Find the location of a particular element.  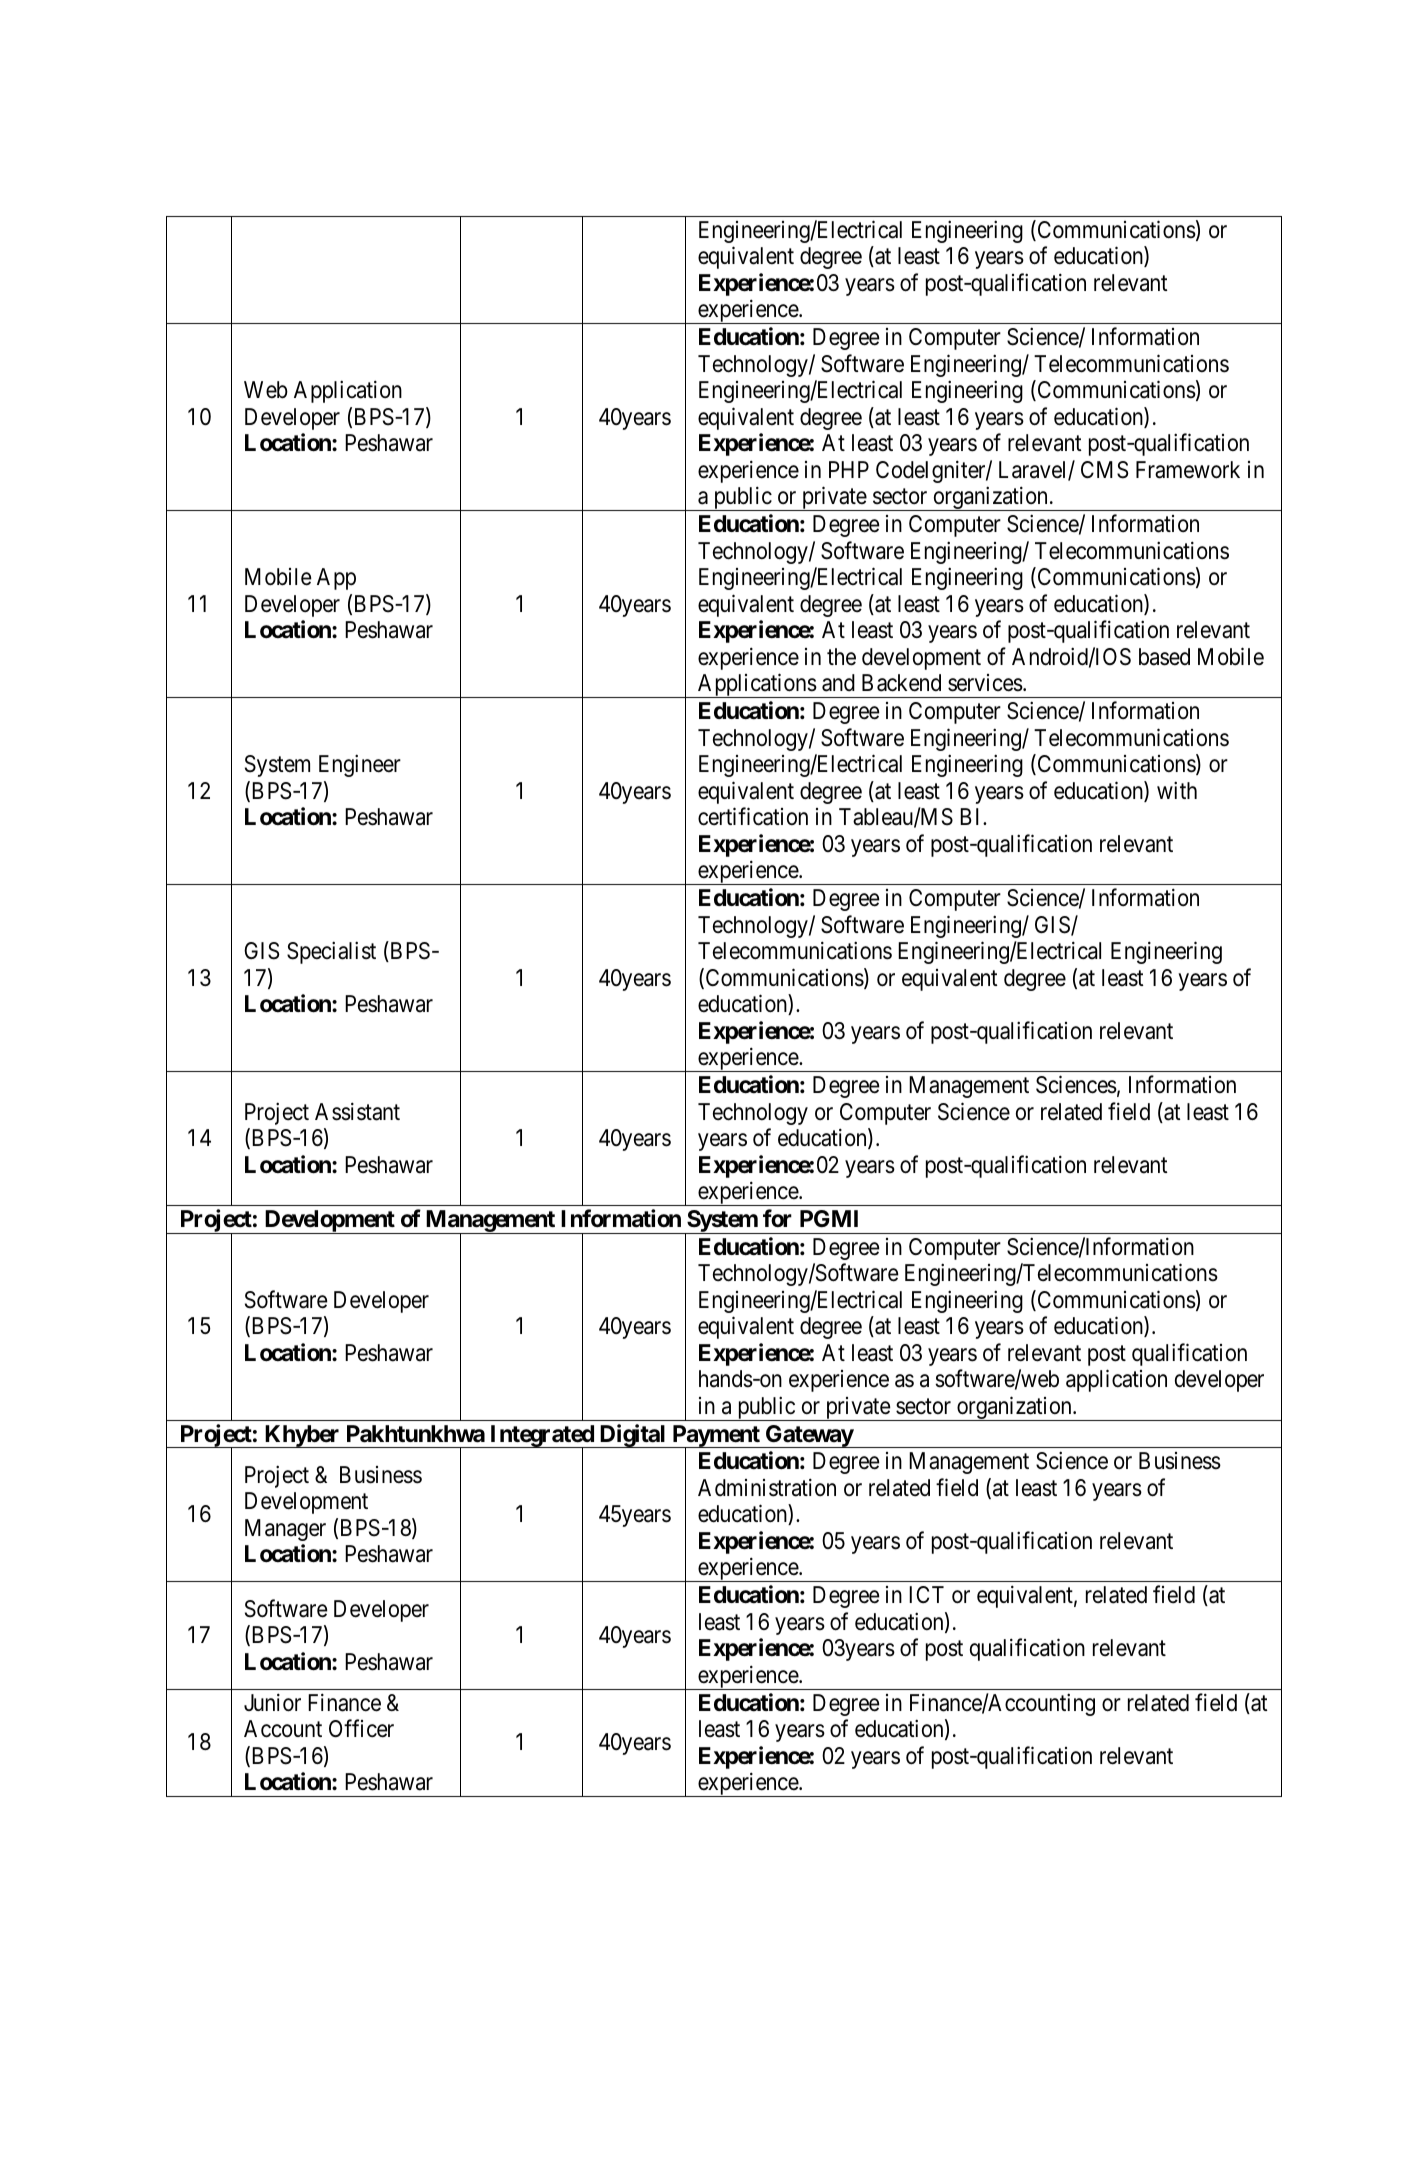

Officer is located at coordinates (361, 1728).
